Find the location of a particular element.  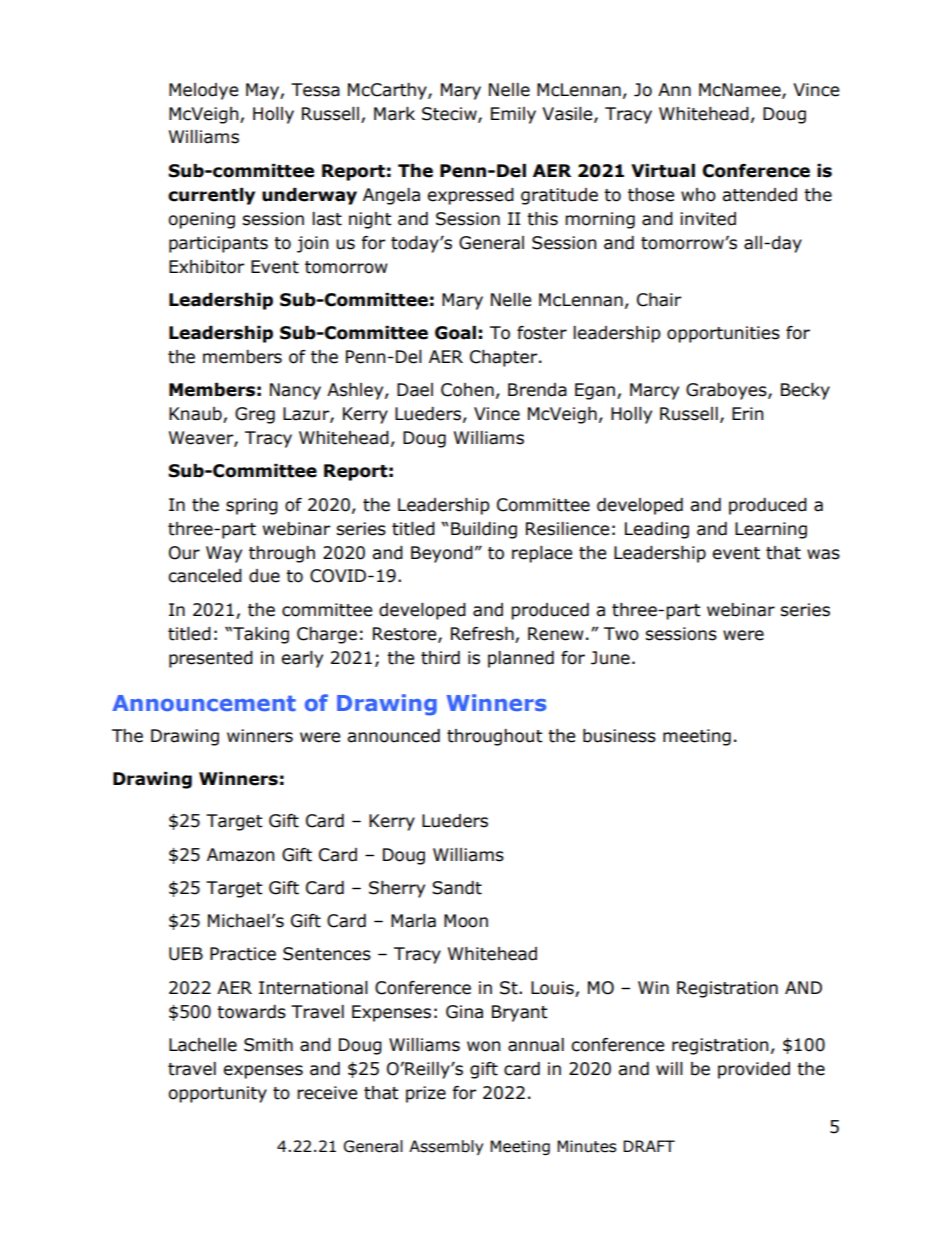

Greg is located at coordinates (255, 415).
